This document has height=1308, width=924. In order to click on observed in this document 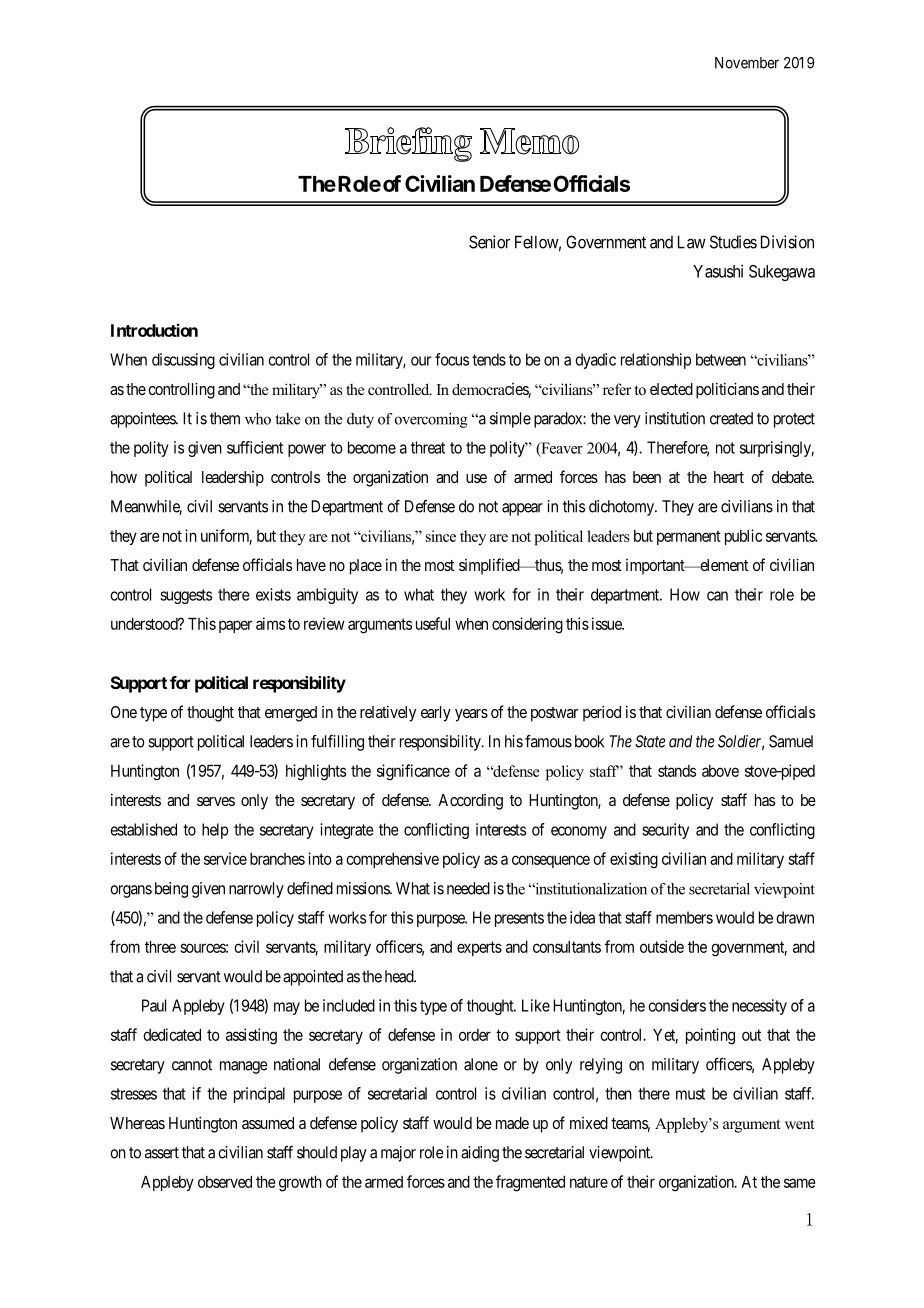, I will do `click(225, 1182)`.
